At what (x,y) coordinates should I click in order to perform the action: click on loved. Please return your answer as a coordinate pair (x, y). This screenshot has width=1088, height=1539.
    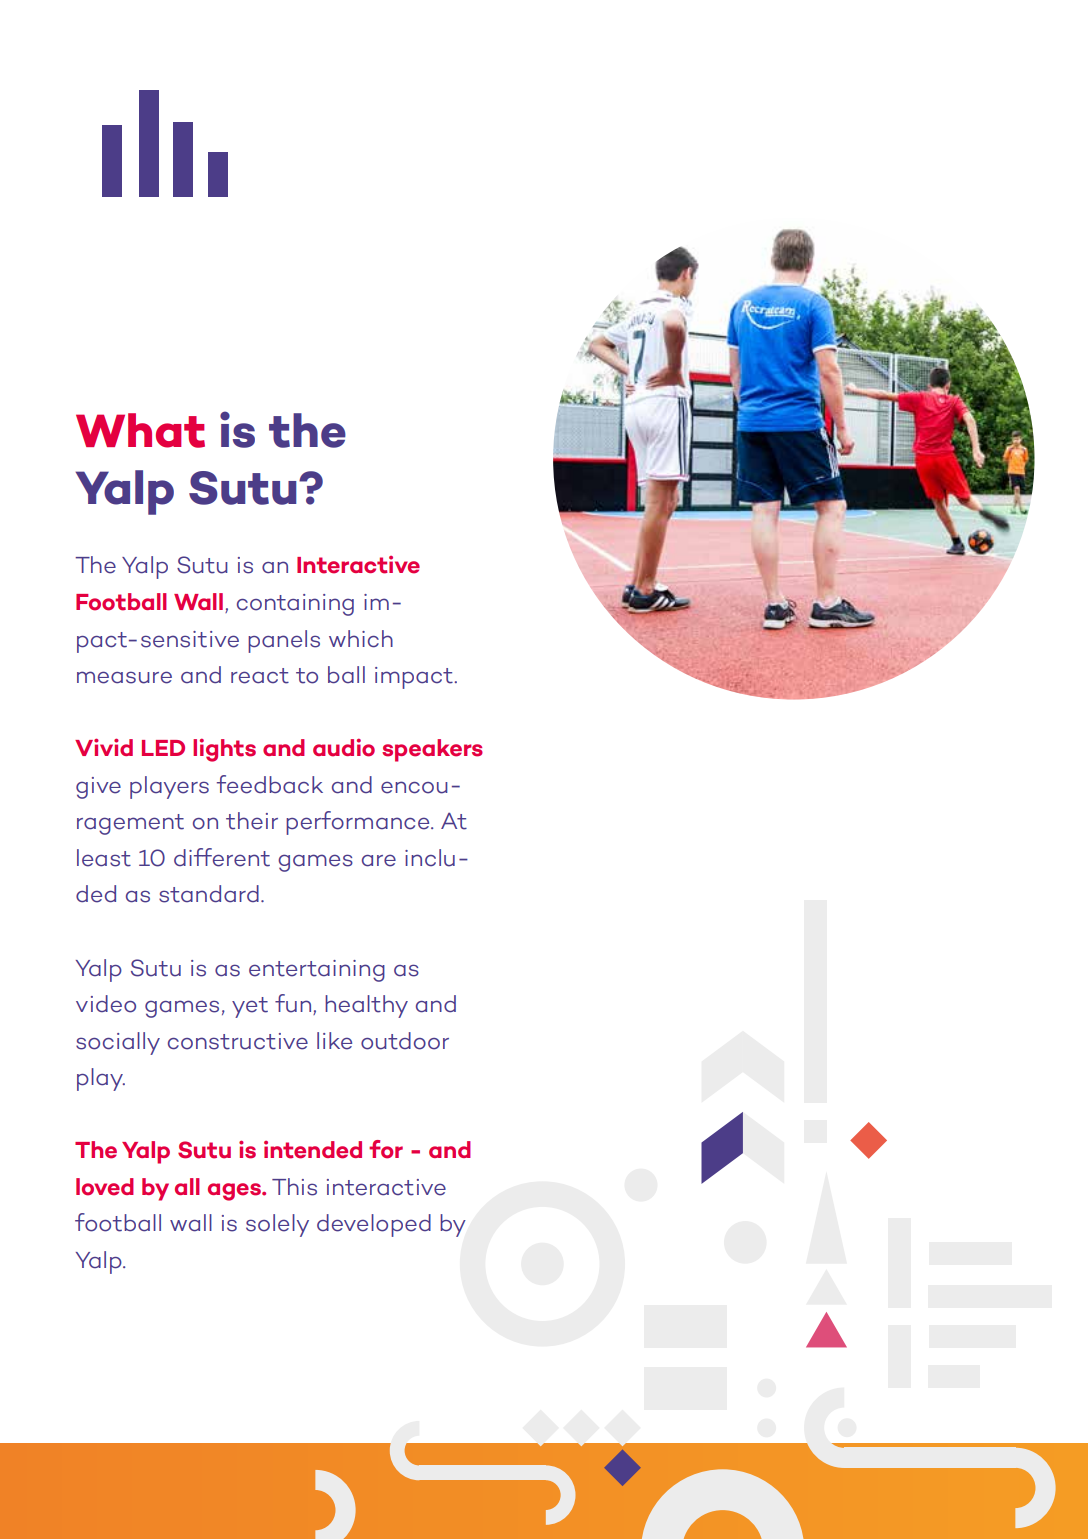
    Looking at the image, I should click on (105, 1187).
